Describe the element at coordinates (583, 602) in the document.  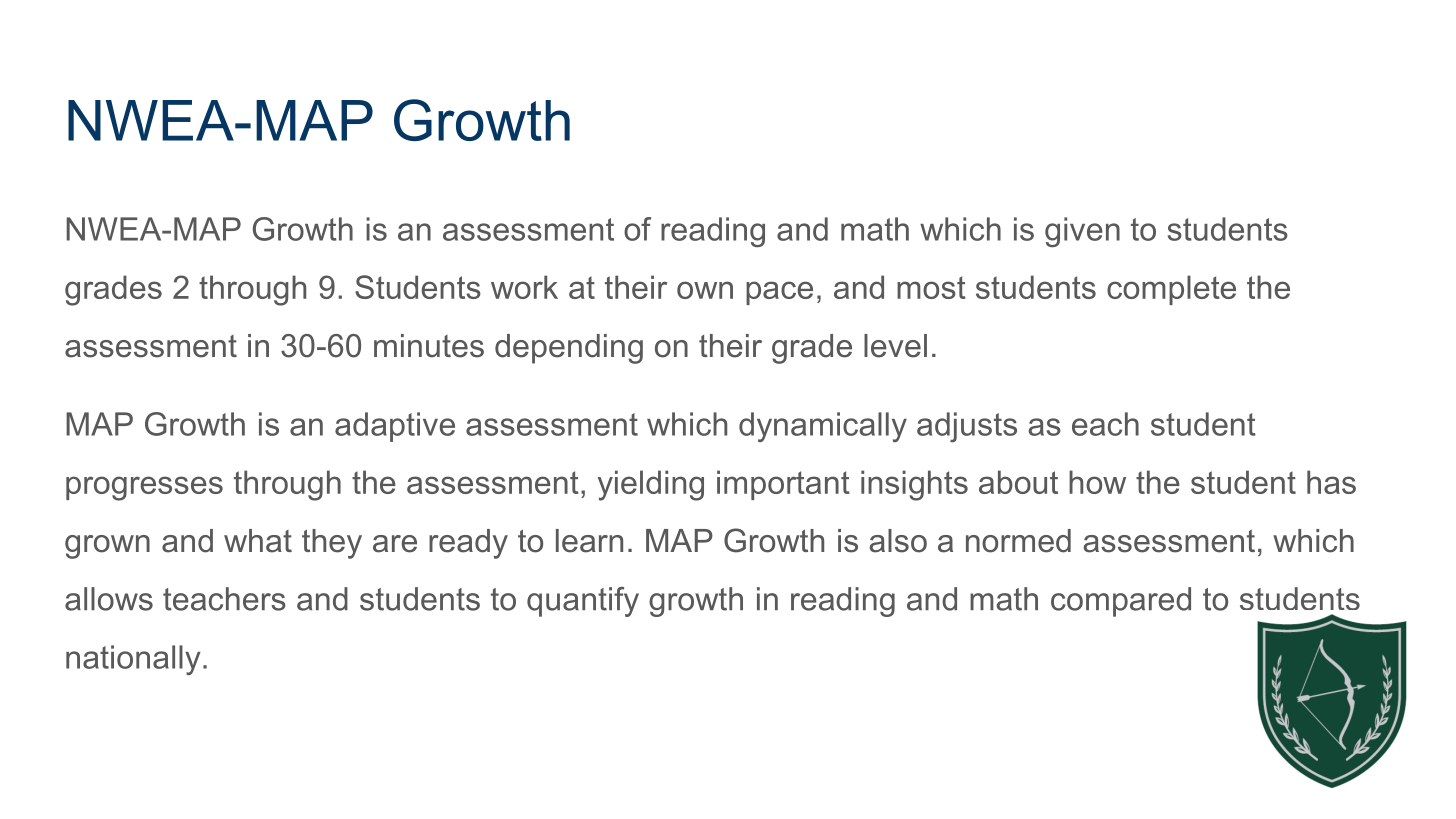
I see `quantify` at that location.
